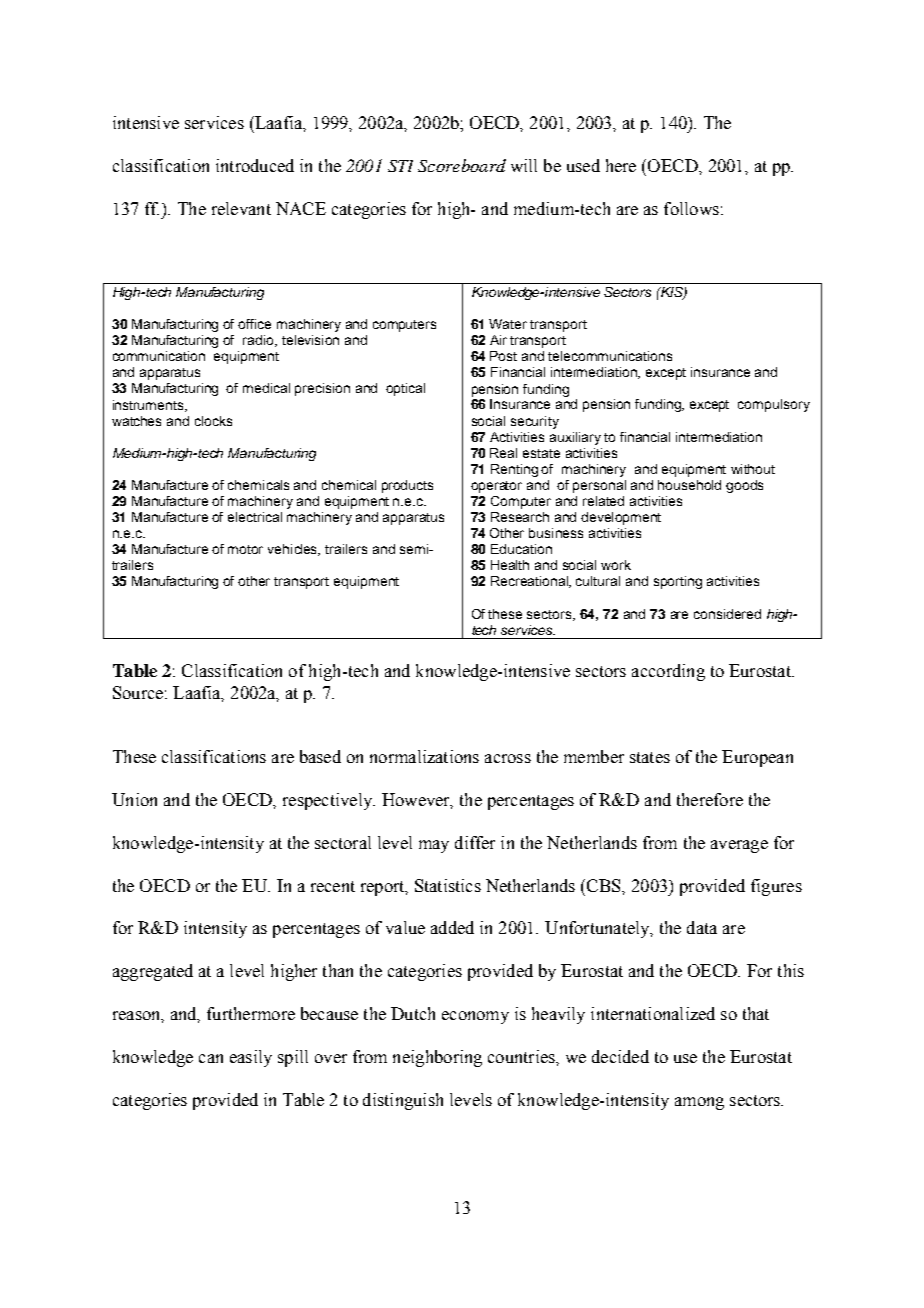 The width and height of the screenshot is (924, 1308). I want to click on follows, so click(691, 208).
